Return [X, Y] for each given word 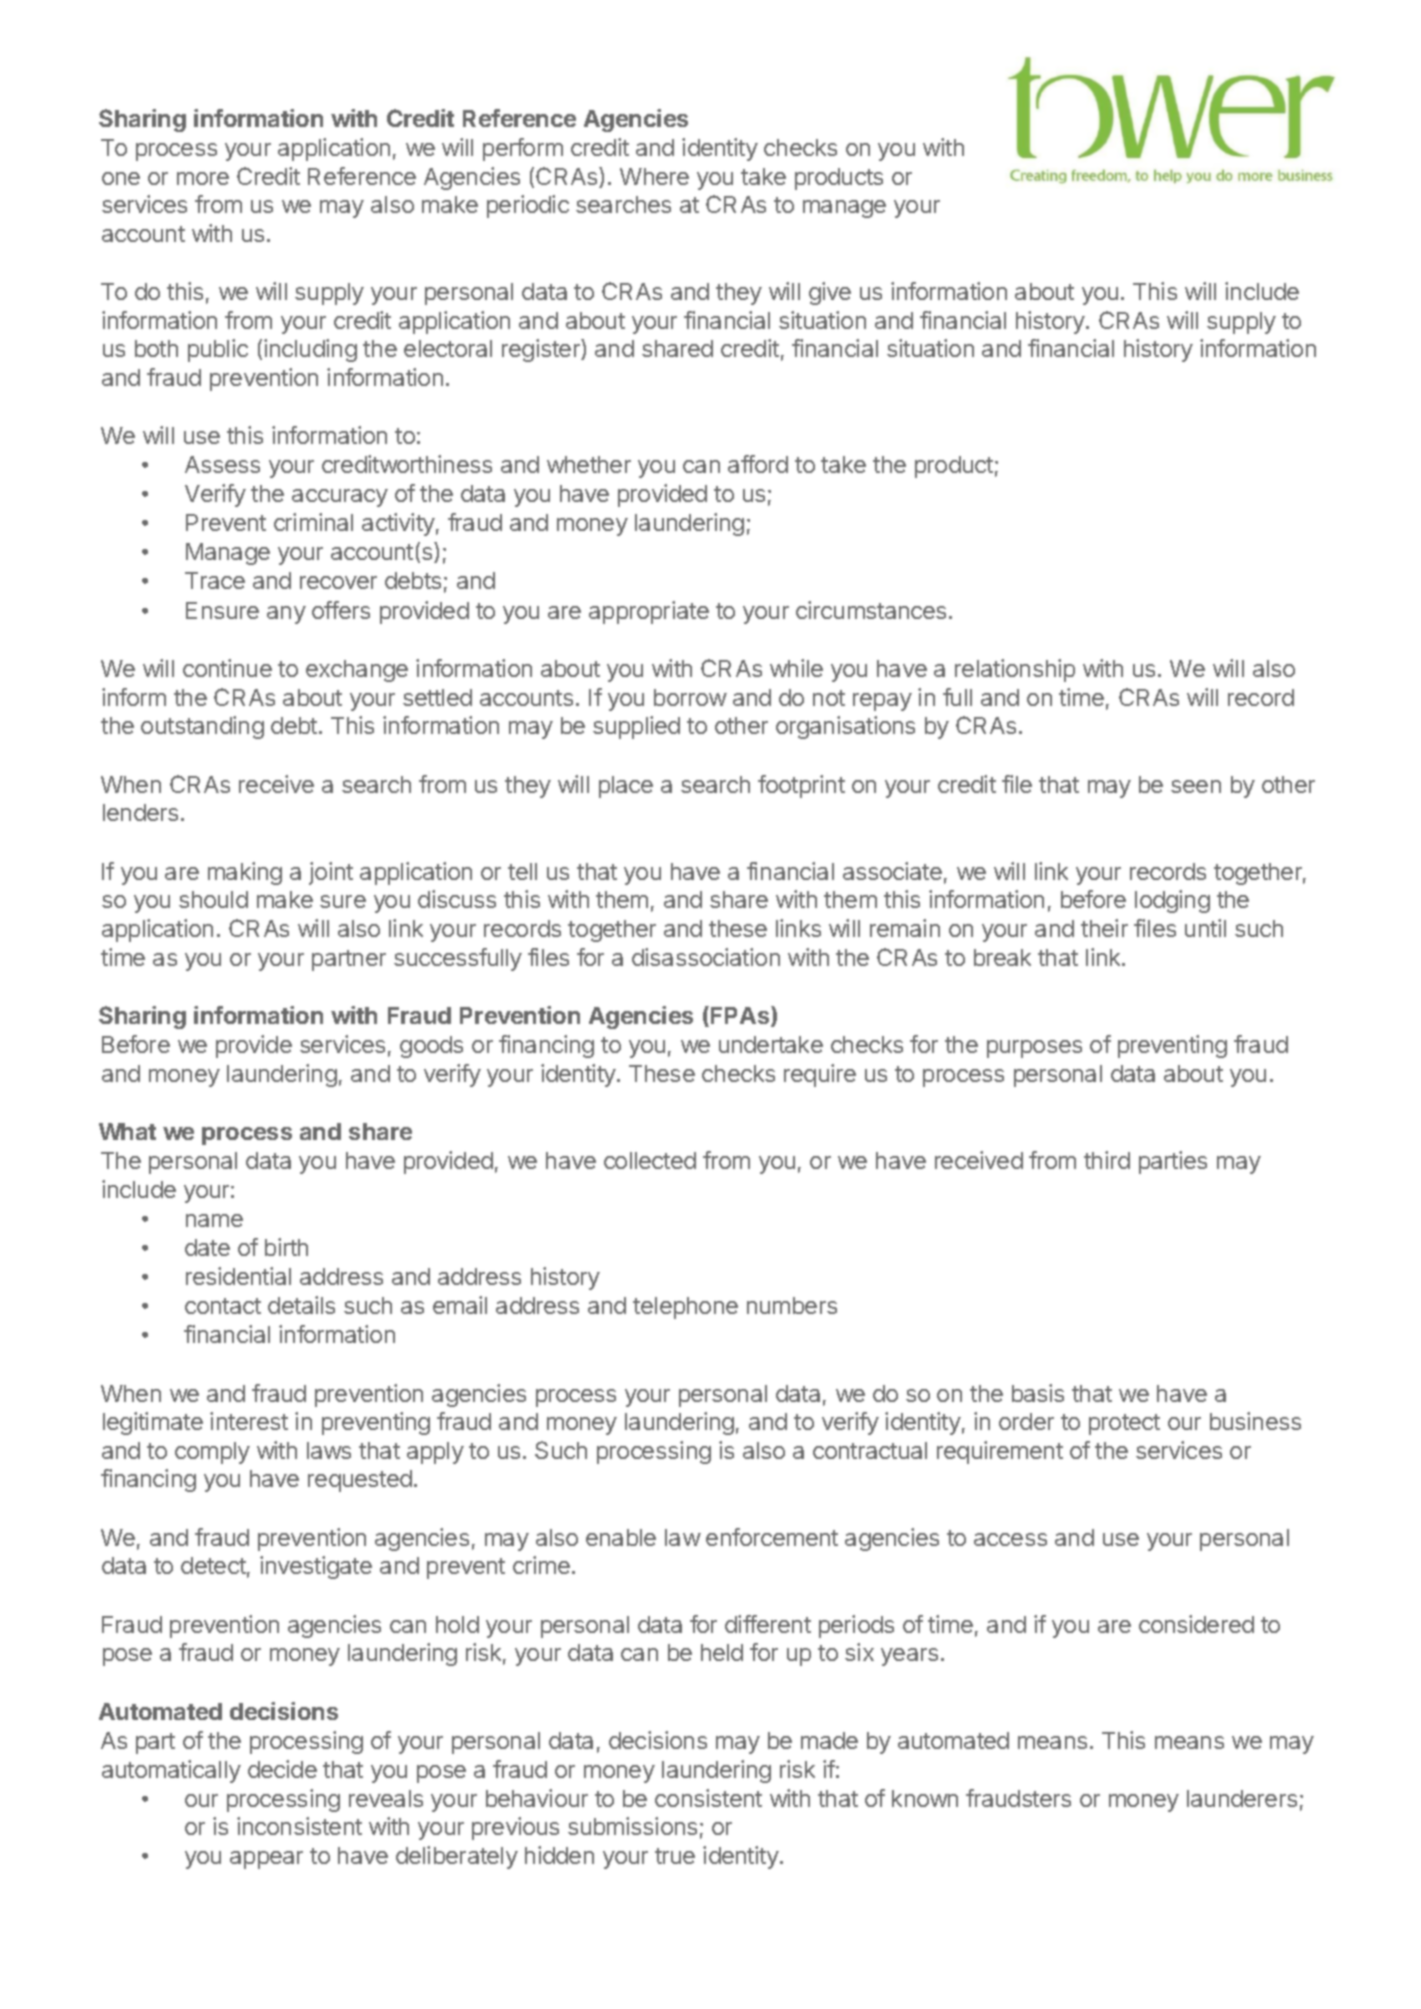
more [203, 178]
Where [654, 176]
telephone [685, 1308]
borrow [690, 697]
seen [1196, 786]
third [1107, 1160]
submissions [632, 1826]
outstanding [202, 727]
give [830, 293]
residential [238, 1276]
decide [282, 1769]
